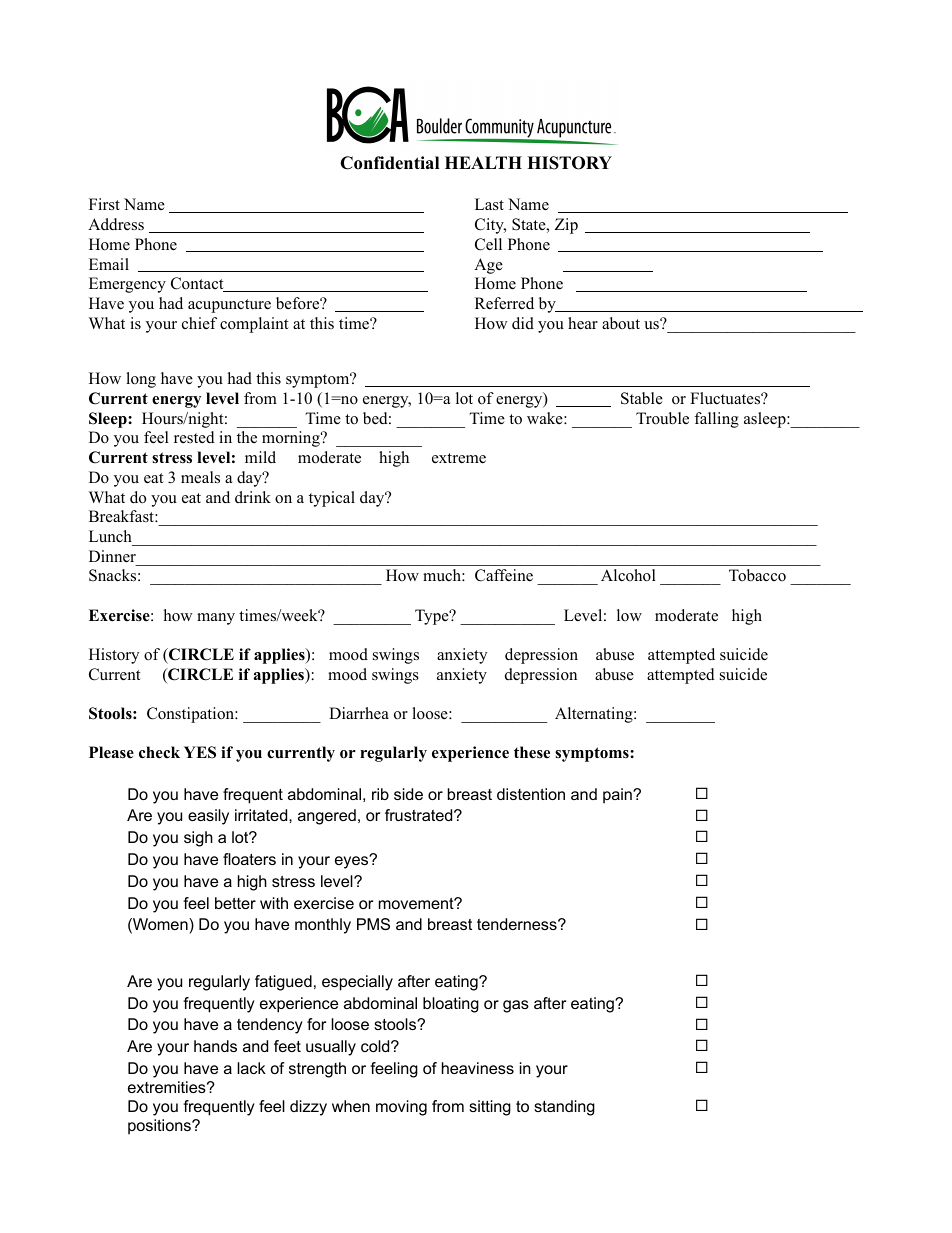 This screenshot has height=1233, width=952. I want to click on sigh, so click(198, 839).
